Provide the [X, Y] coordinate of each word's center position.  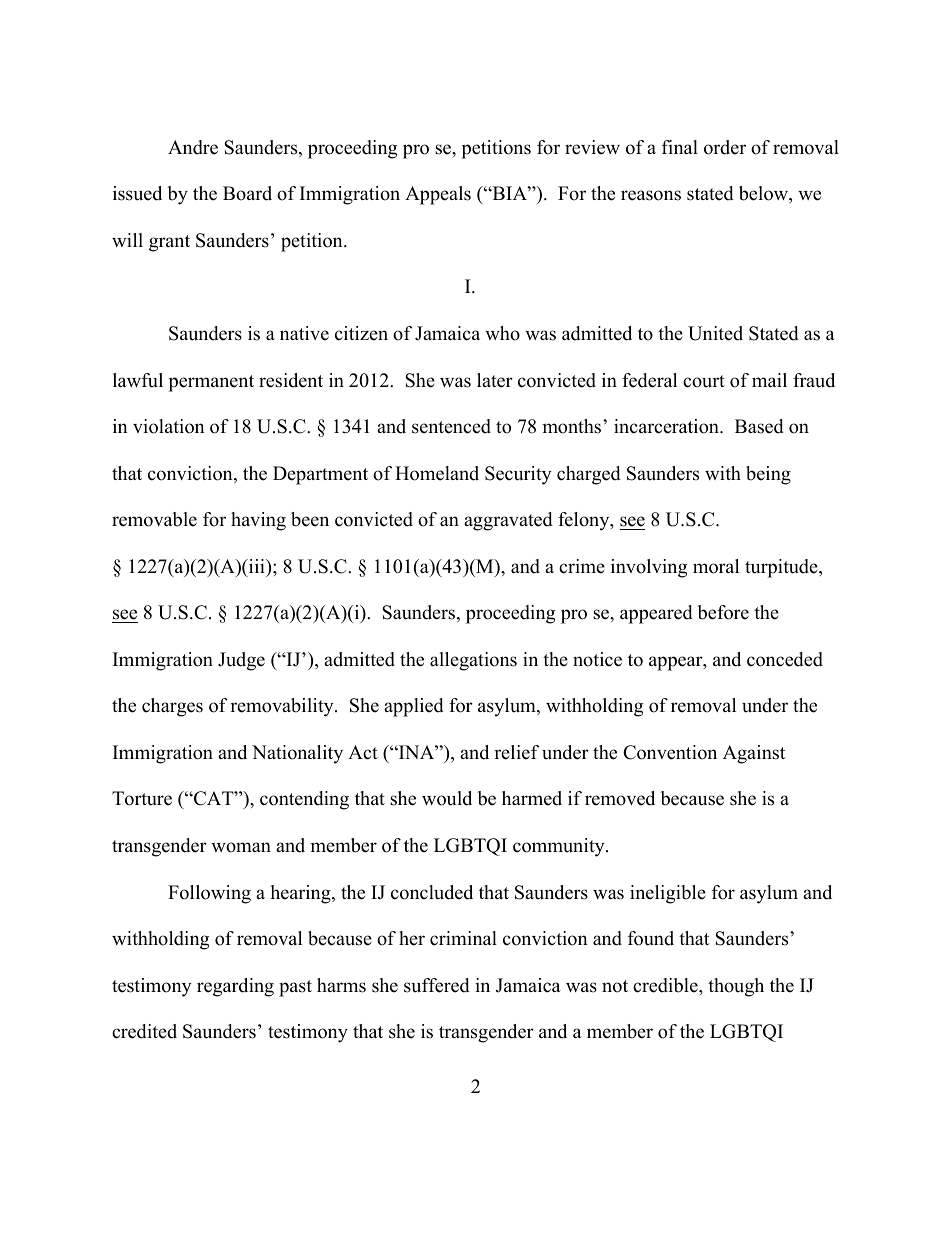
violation [169, 426]
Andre [193, 147]
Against [754, 754]
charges [172, 707]
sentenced [451, 426]
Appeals [438, 195]
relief [516, 752]
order [725, 147]
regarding [235, 987]
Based [759, 426]
